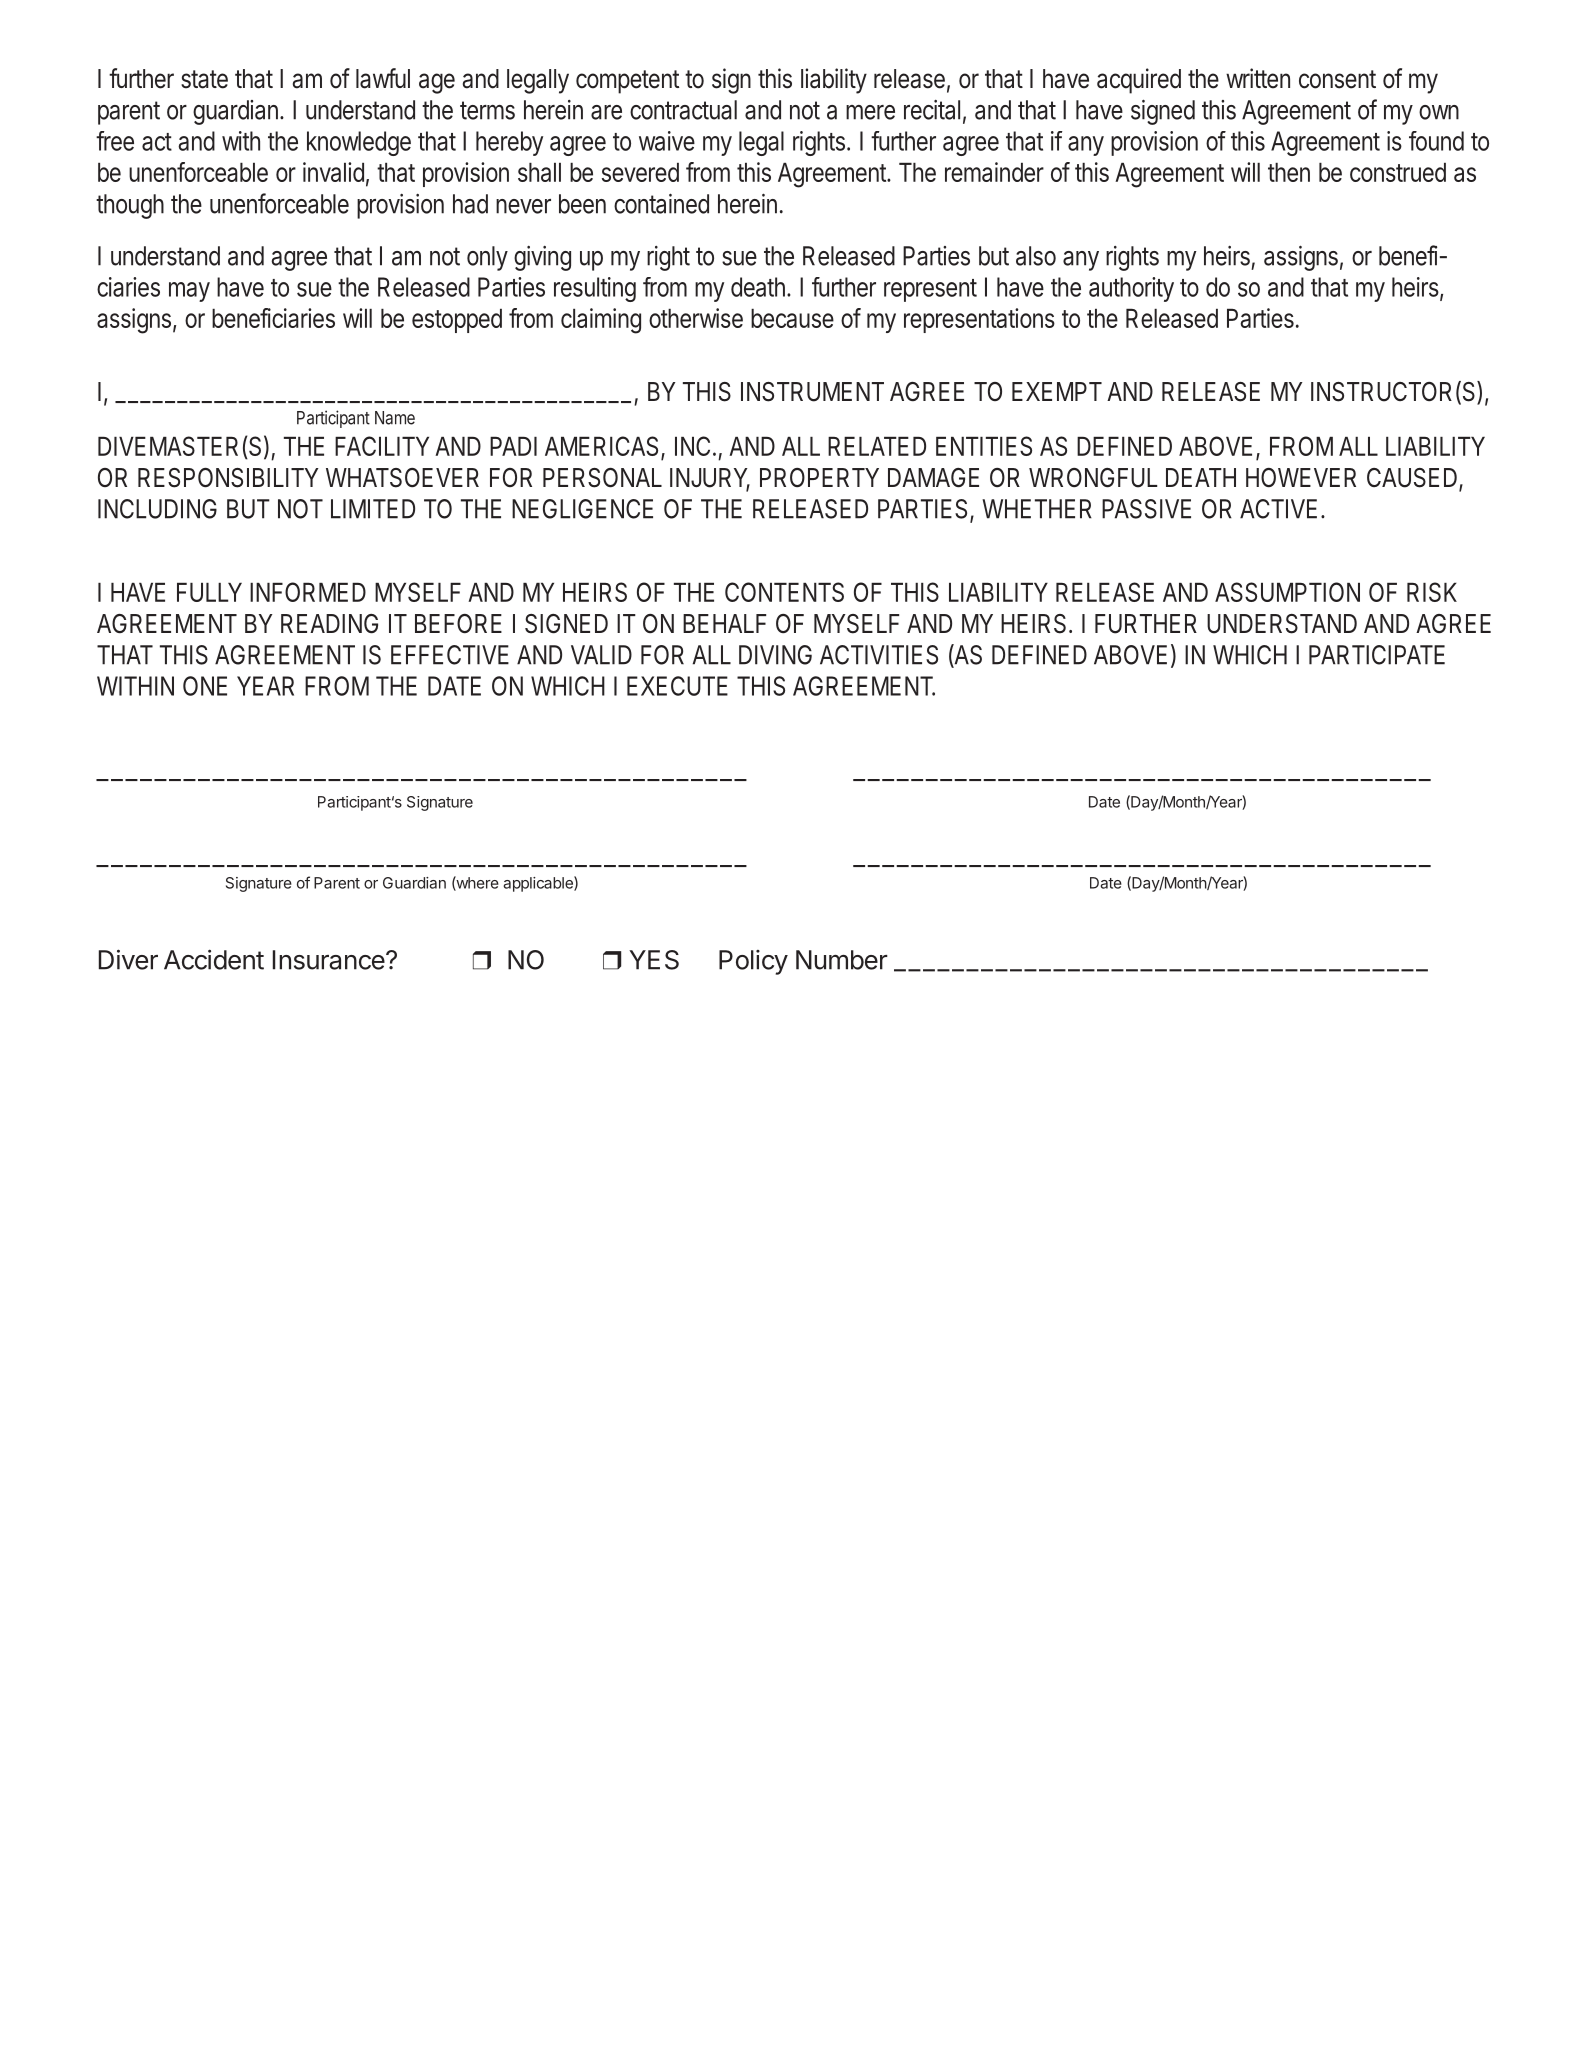  Describe the element at coordinates (792, 318) in the page. I see `because` at that location.
